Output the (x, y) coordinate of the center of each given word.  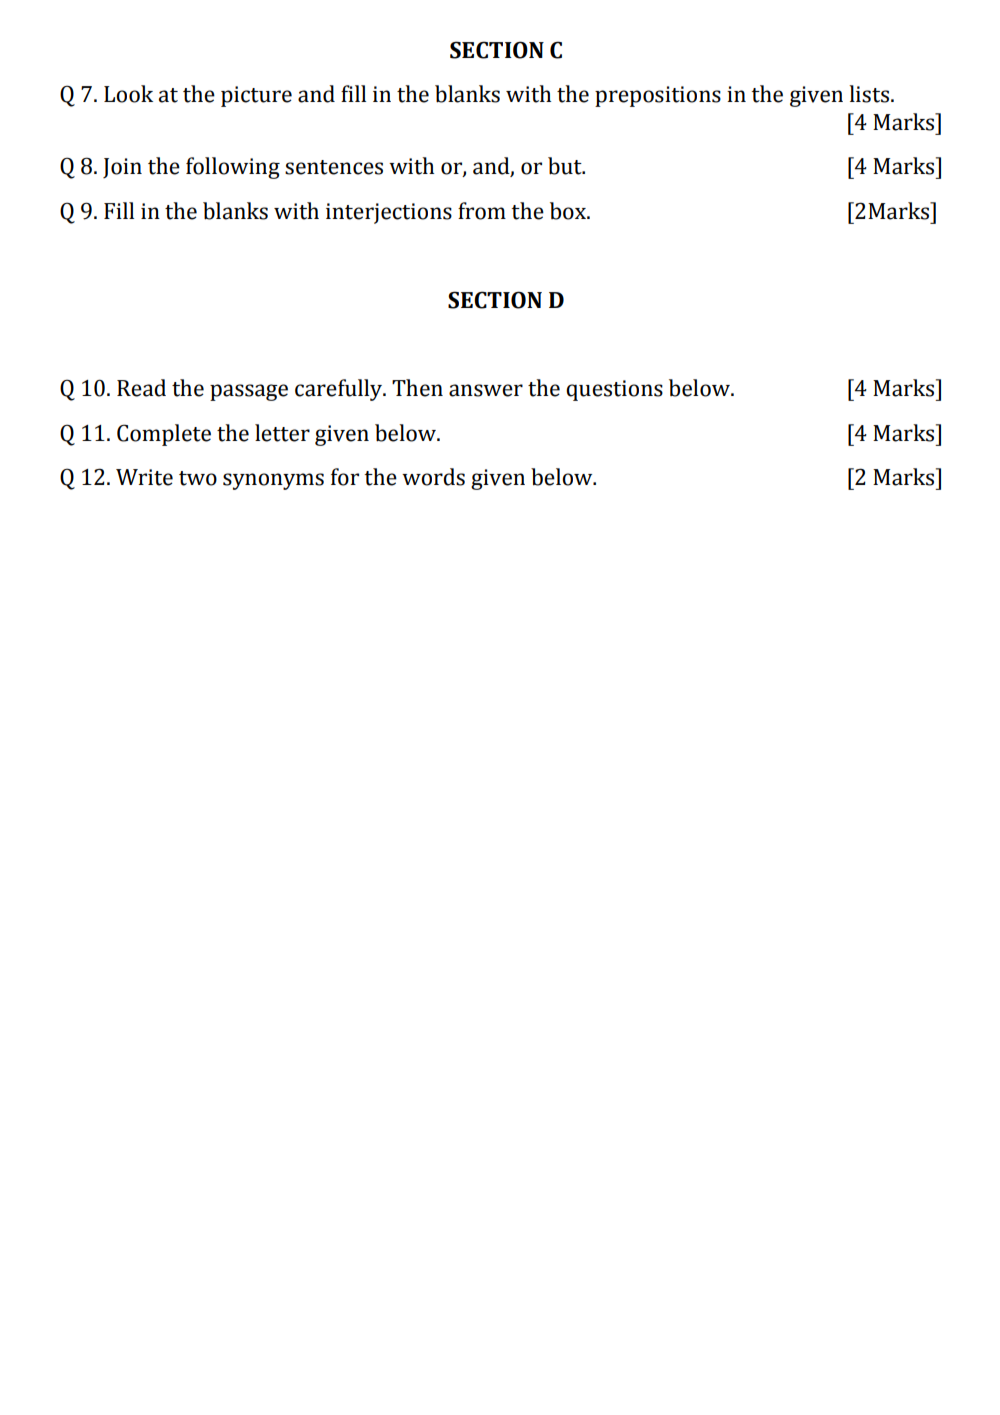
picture (256, 96)
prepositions (658, 96)
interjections (389, 213)
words (433, 477)
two (198, 478)
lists (870, 94)
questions (614, 390)
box (569, 211)
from (482, 211)
